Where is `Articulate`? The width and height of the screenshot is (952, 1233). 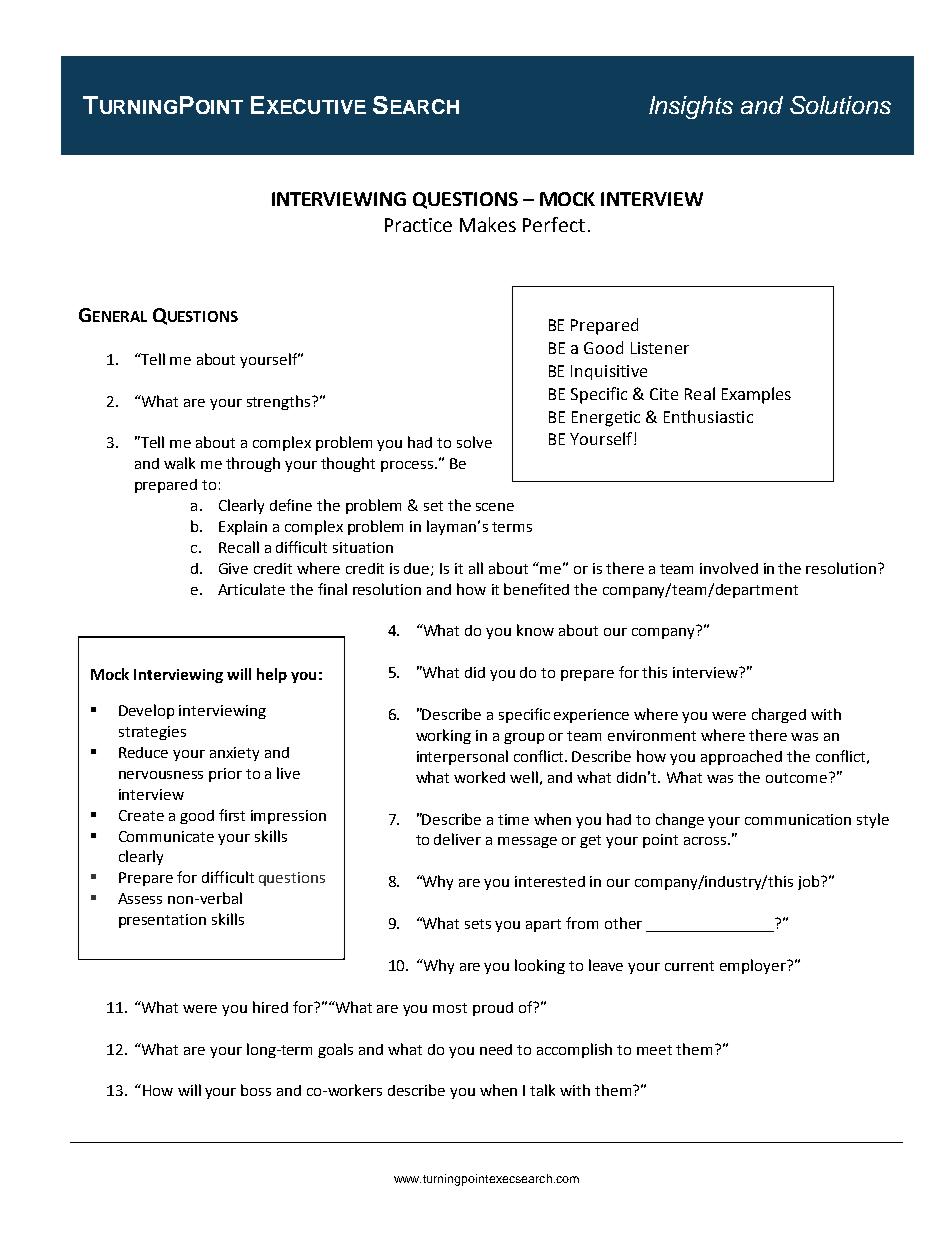
Articulate is located at coordinates (251, 589).
